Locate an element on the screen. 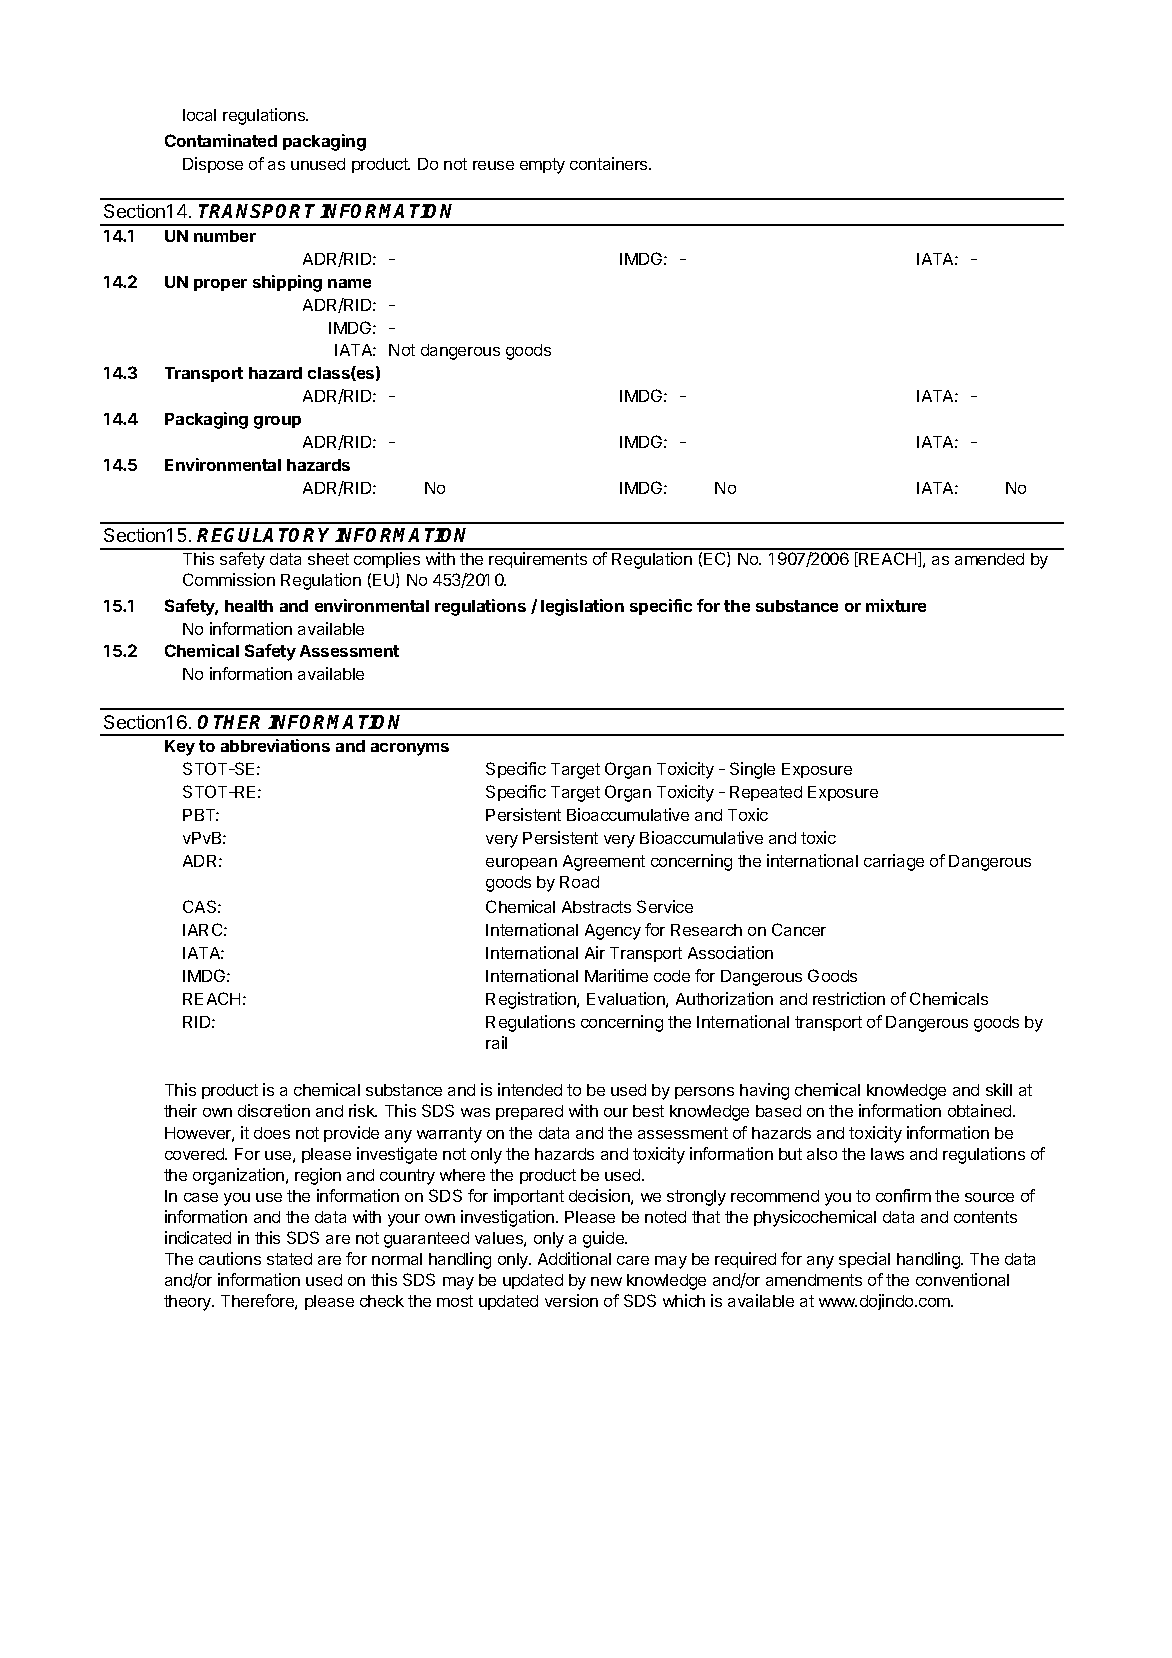 The width and height of the screenshot is (1172, 1658). empty is located at coordinates (542, 166).
